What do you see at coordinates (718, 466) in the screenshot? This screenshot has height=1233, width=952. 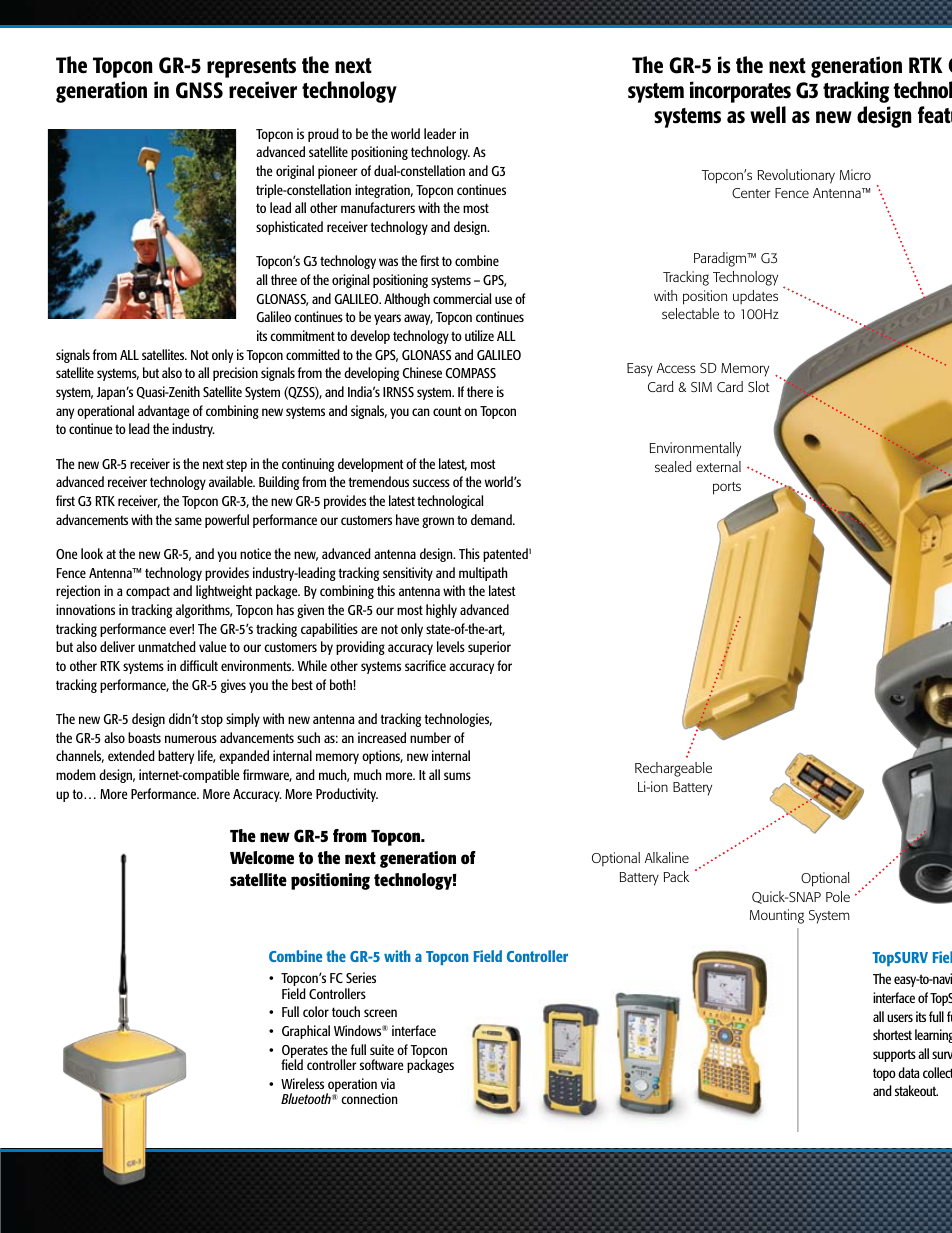 I see `external` at bounding box center [718, 466].
